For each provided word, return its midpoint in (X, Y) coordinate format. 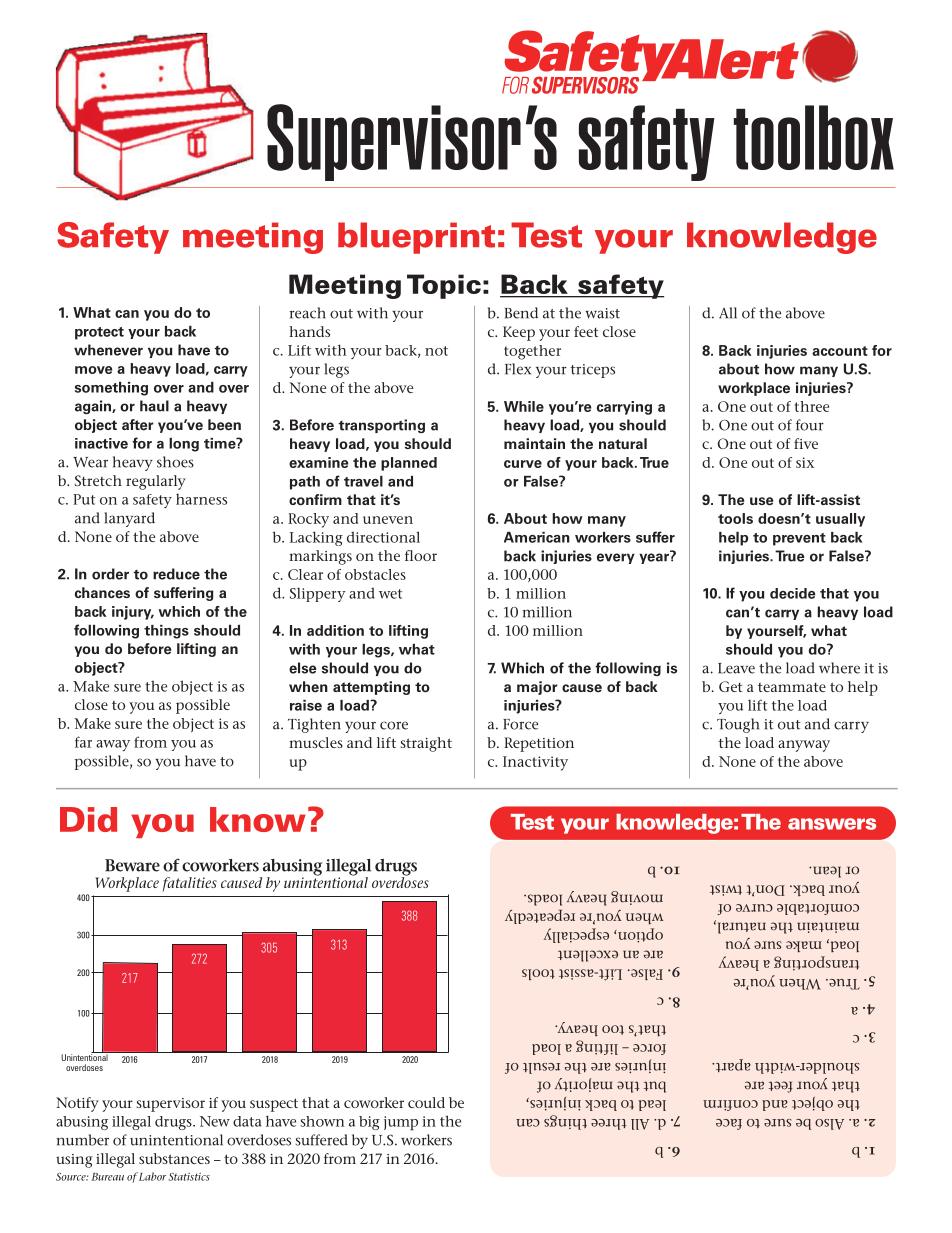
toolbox (814, 137)
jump (401, 1123)
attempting (371, 688)
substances (174, 1158)
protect (99, 333)
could (426, 1102)
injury (133, 613)
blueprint (416, 238)
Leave (736, 668)
